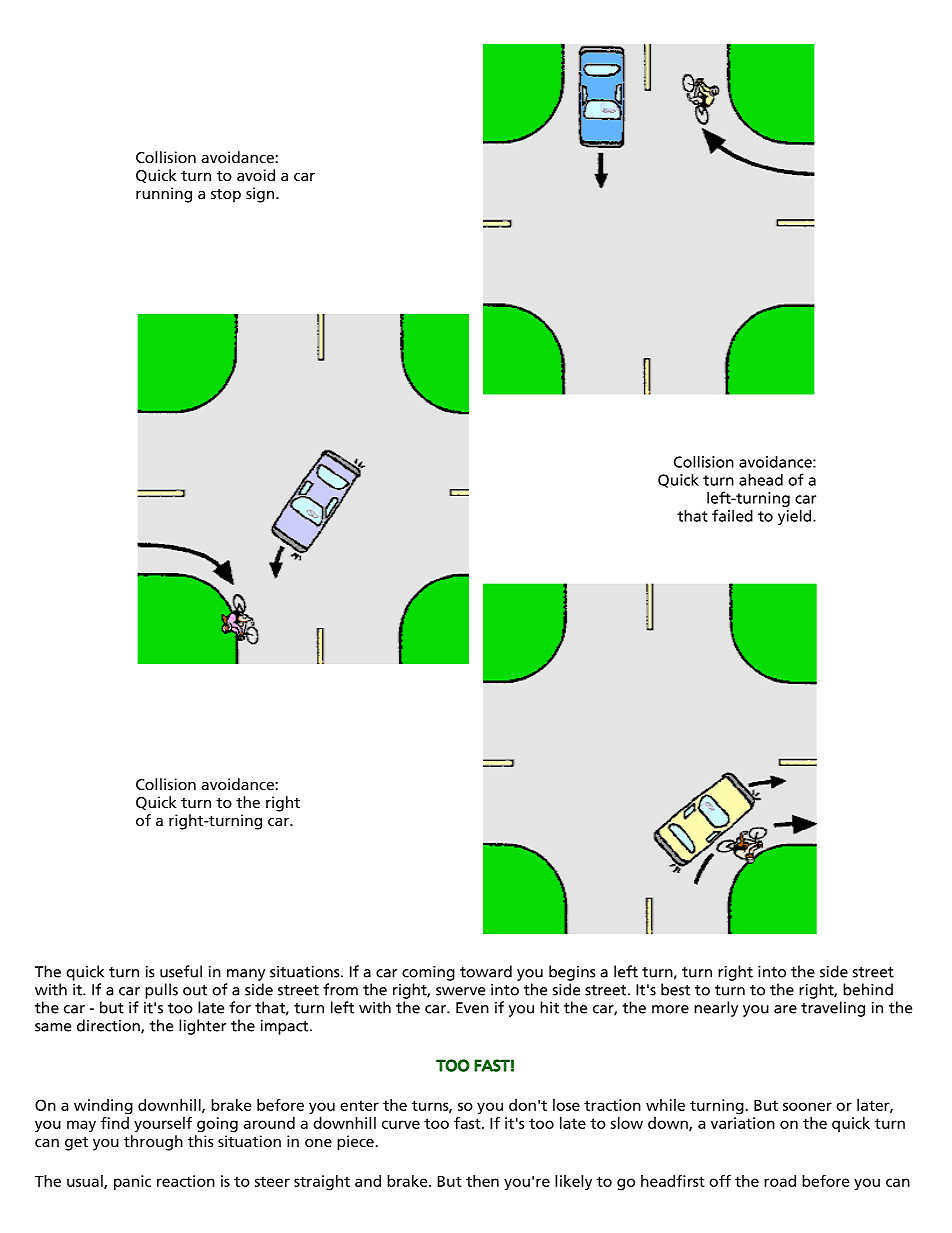  Describe the element at coordinates (732, 515) in the screenshot. I see `failed` at that location.
